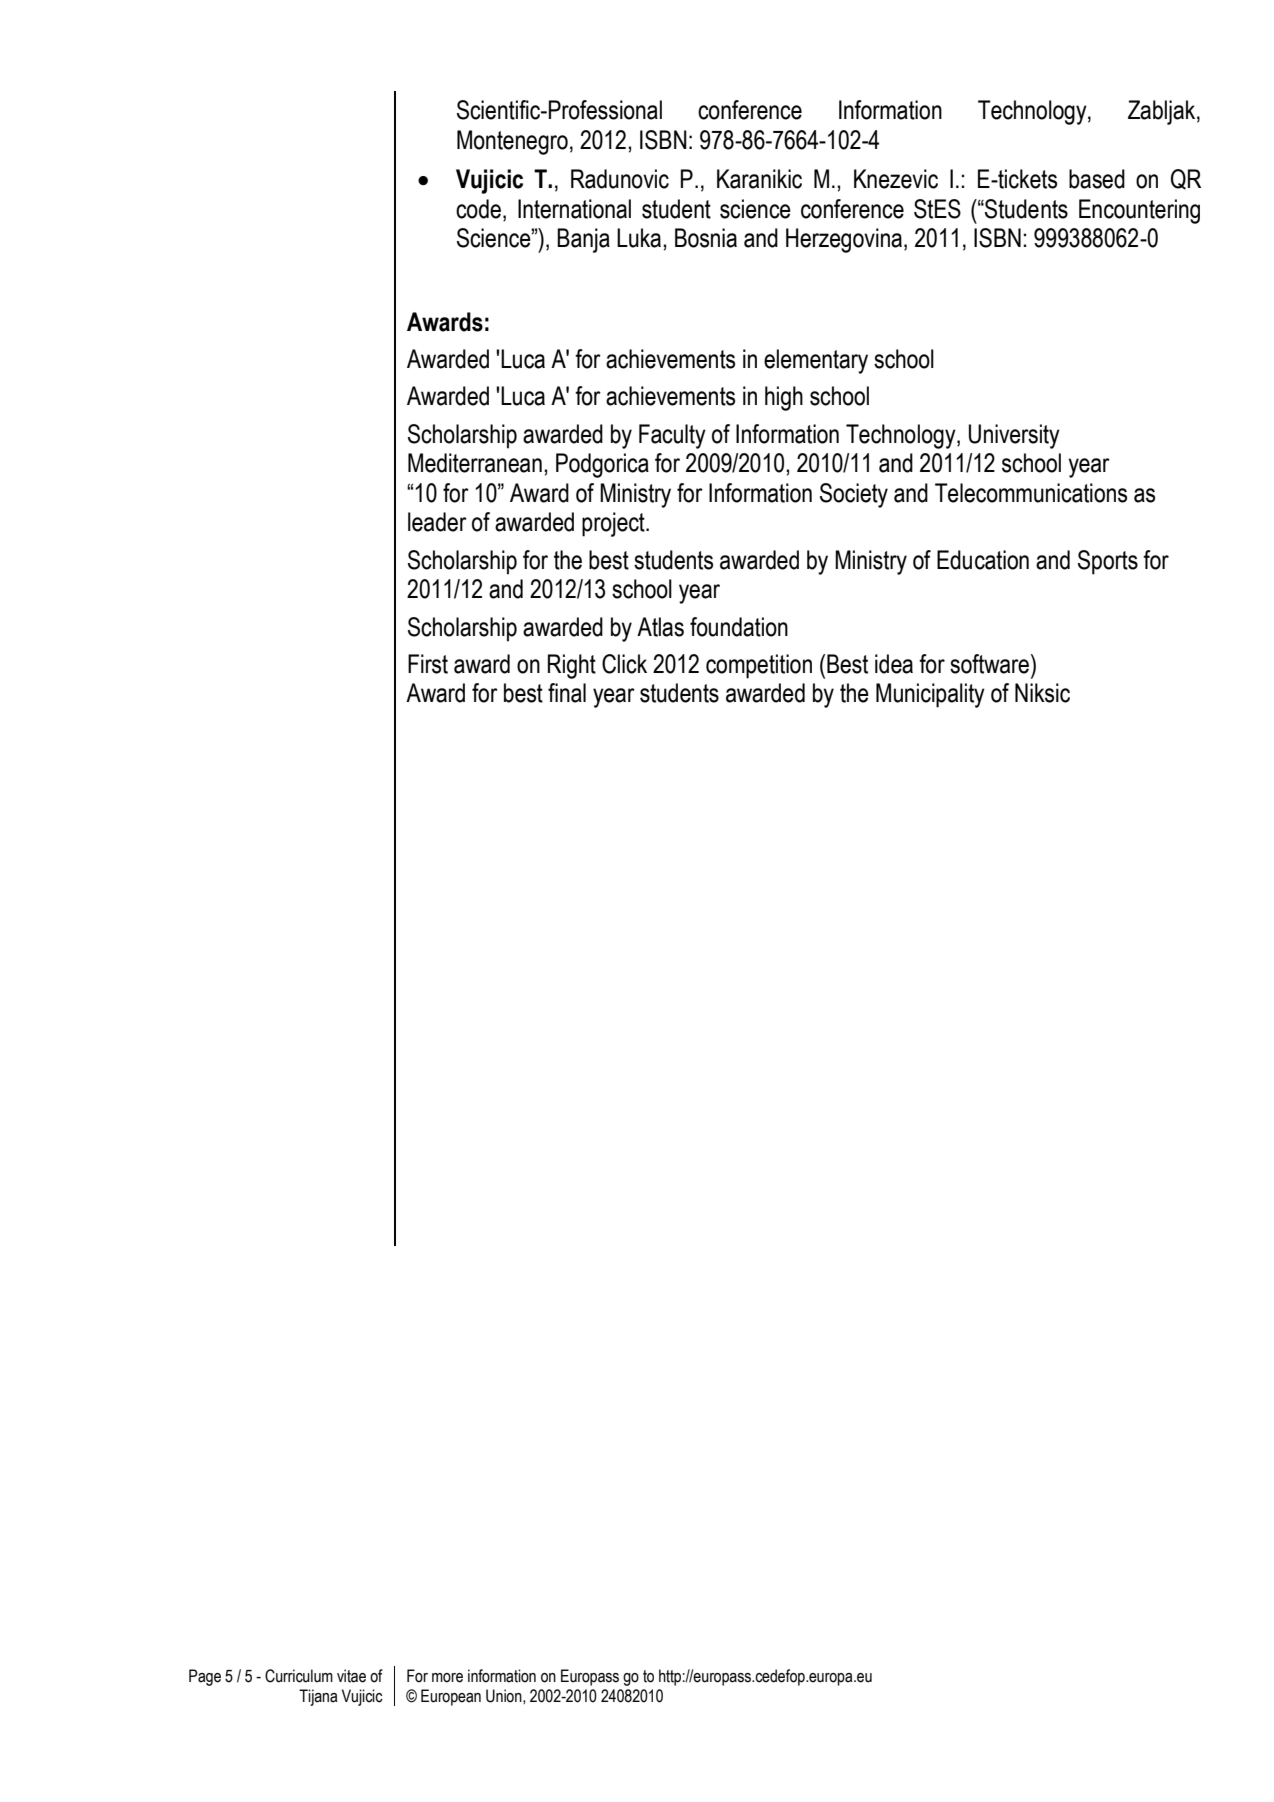 This document has width=1274, height=1802. I want to click on Luka, so click(640, 238).
